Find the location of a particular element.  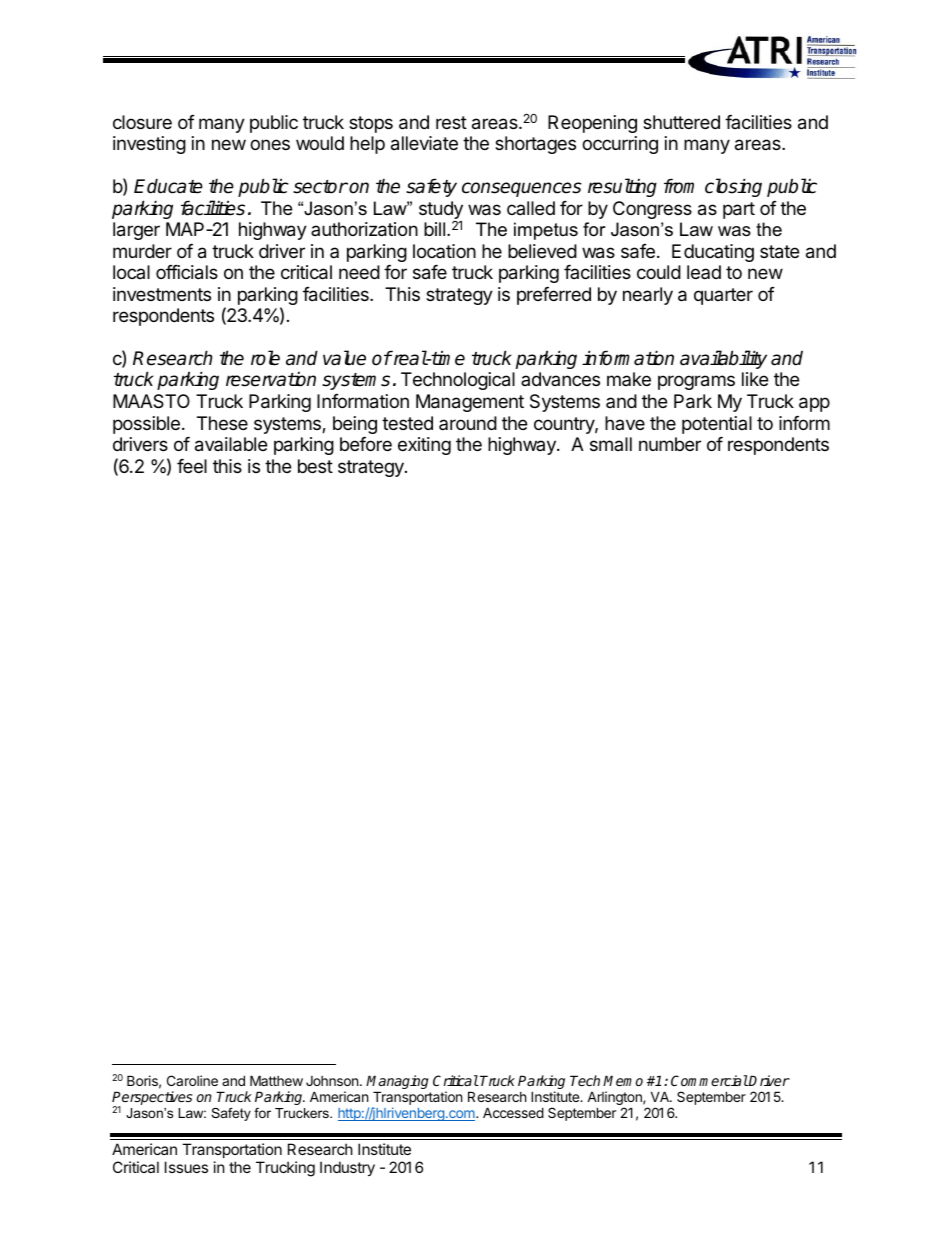

Commercial is located at coordinates (709, 1080).
